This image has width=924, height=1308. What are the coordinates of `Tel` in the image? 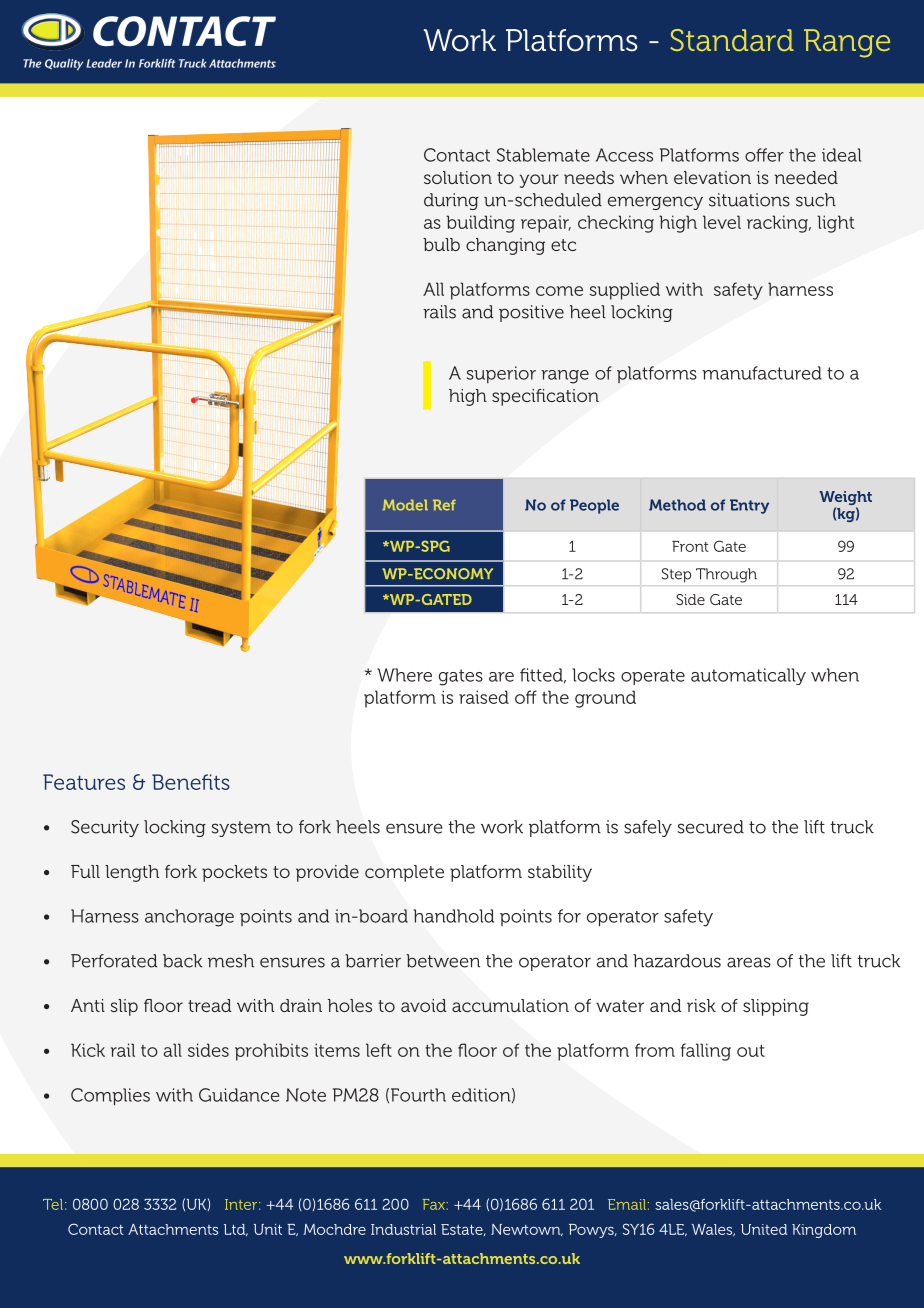 It's located at (53, 1204).
